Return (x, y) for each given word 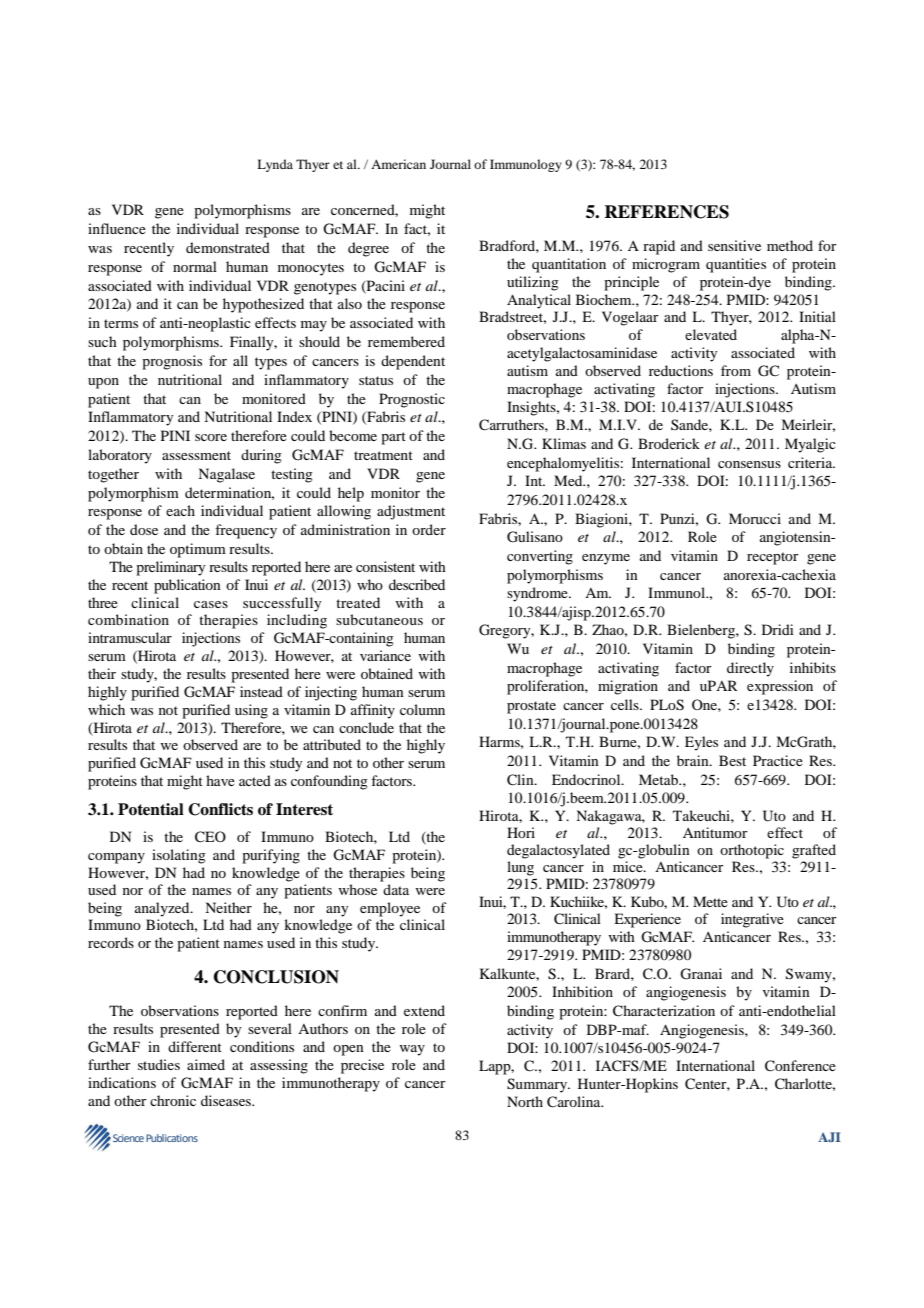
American (398, 164)
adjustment (411, 512)
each (180, 510)
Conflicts (220, 809)
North (525, 1101)
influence (117, 228)
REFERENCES (666, 212)
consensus (749, 464)
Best (732, 760)
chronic (173, 1100)
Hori (521, 832)
